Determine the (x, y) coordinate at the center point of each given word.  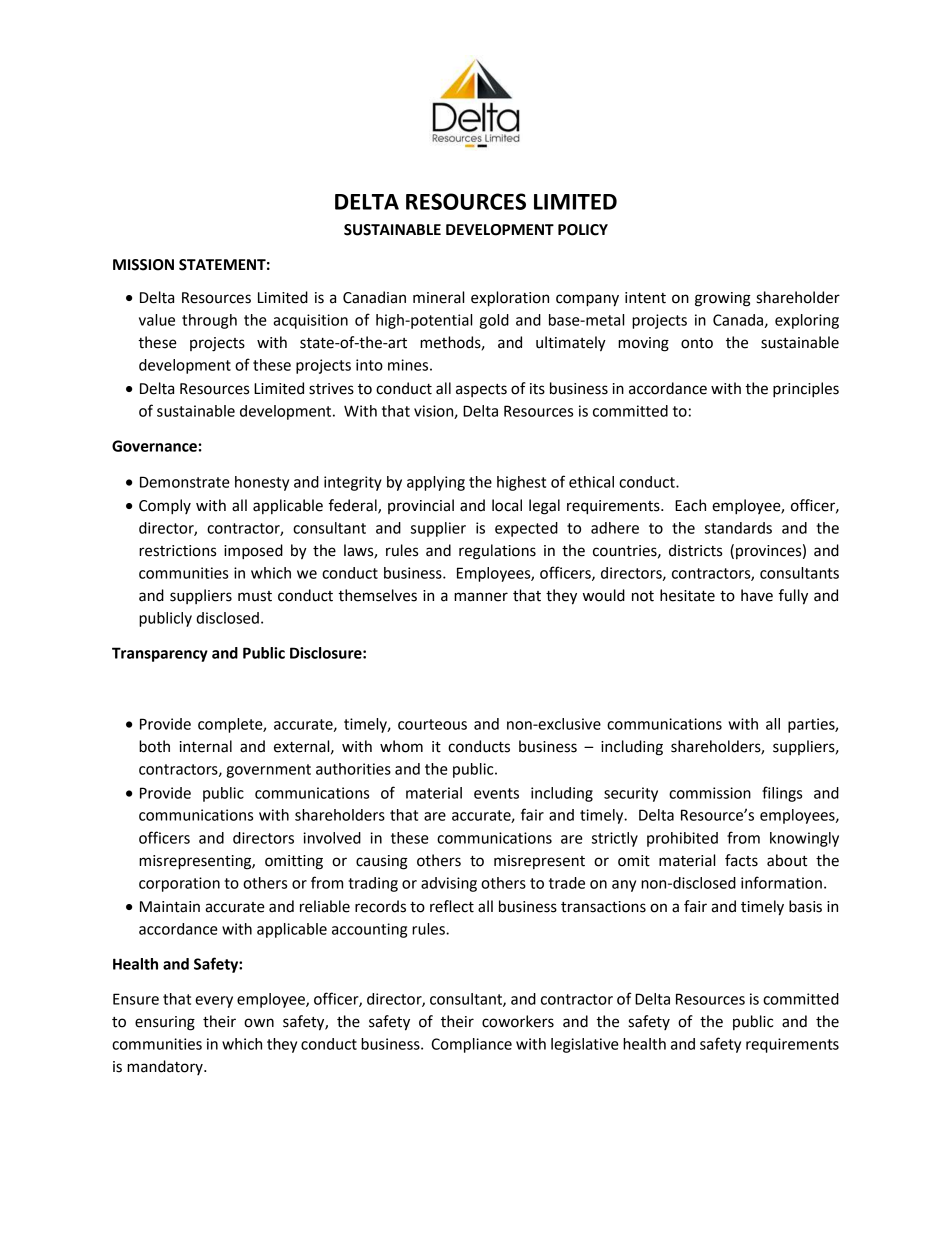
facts (741, 860)
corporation (179, 884)
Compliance (471, 1045)
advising (449, 884)
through (209, 321)
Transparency (160, 654)
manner (481, 597)
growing (723, 299)
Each (690, 505)
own (259, 1023)
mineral (438, 297)
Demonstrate (185, 482)
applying (436, 483)
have (757, 595)
